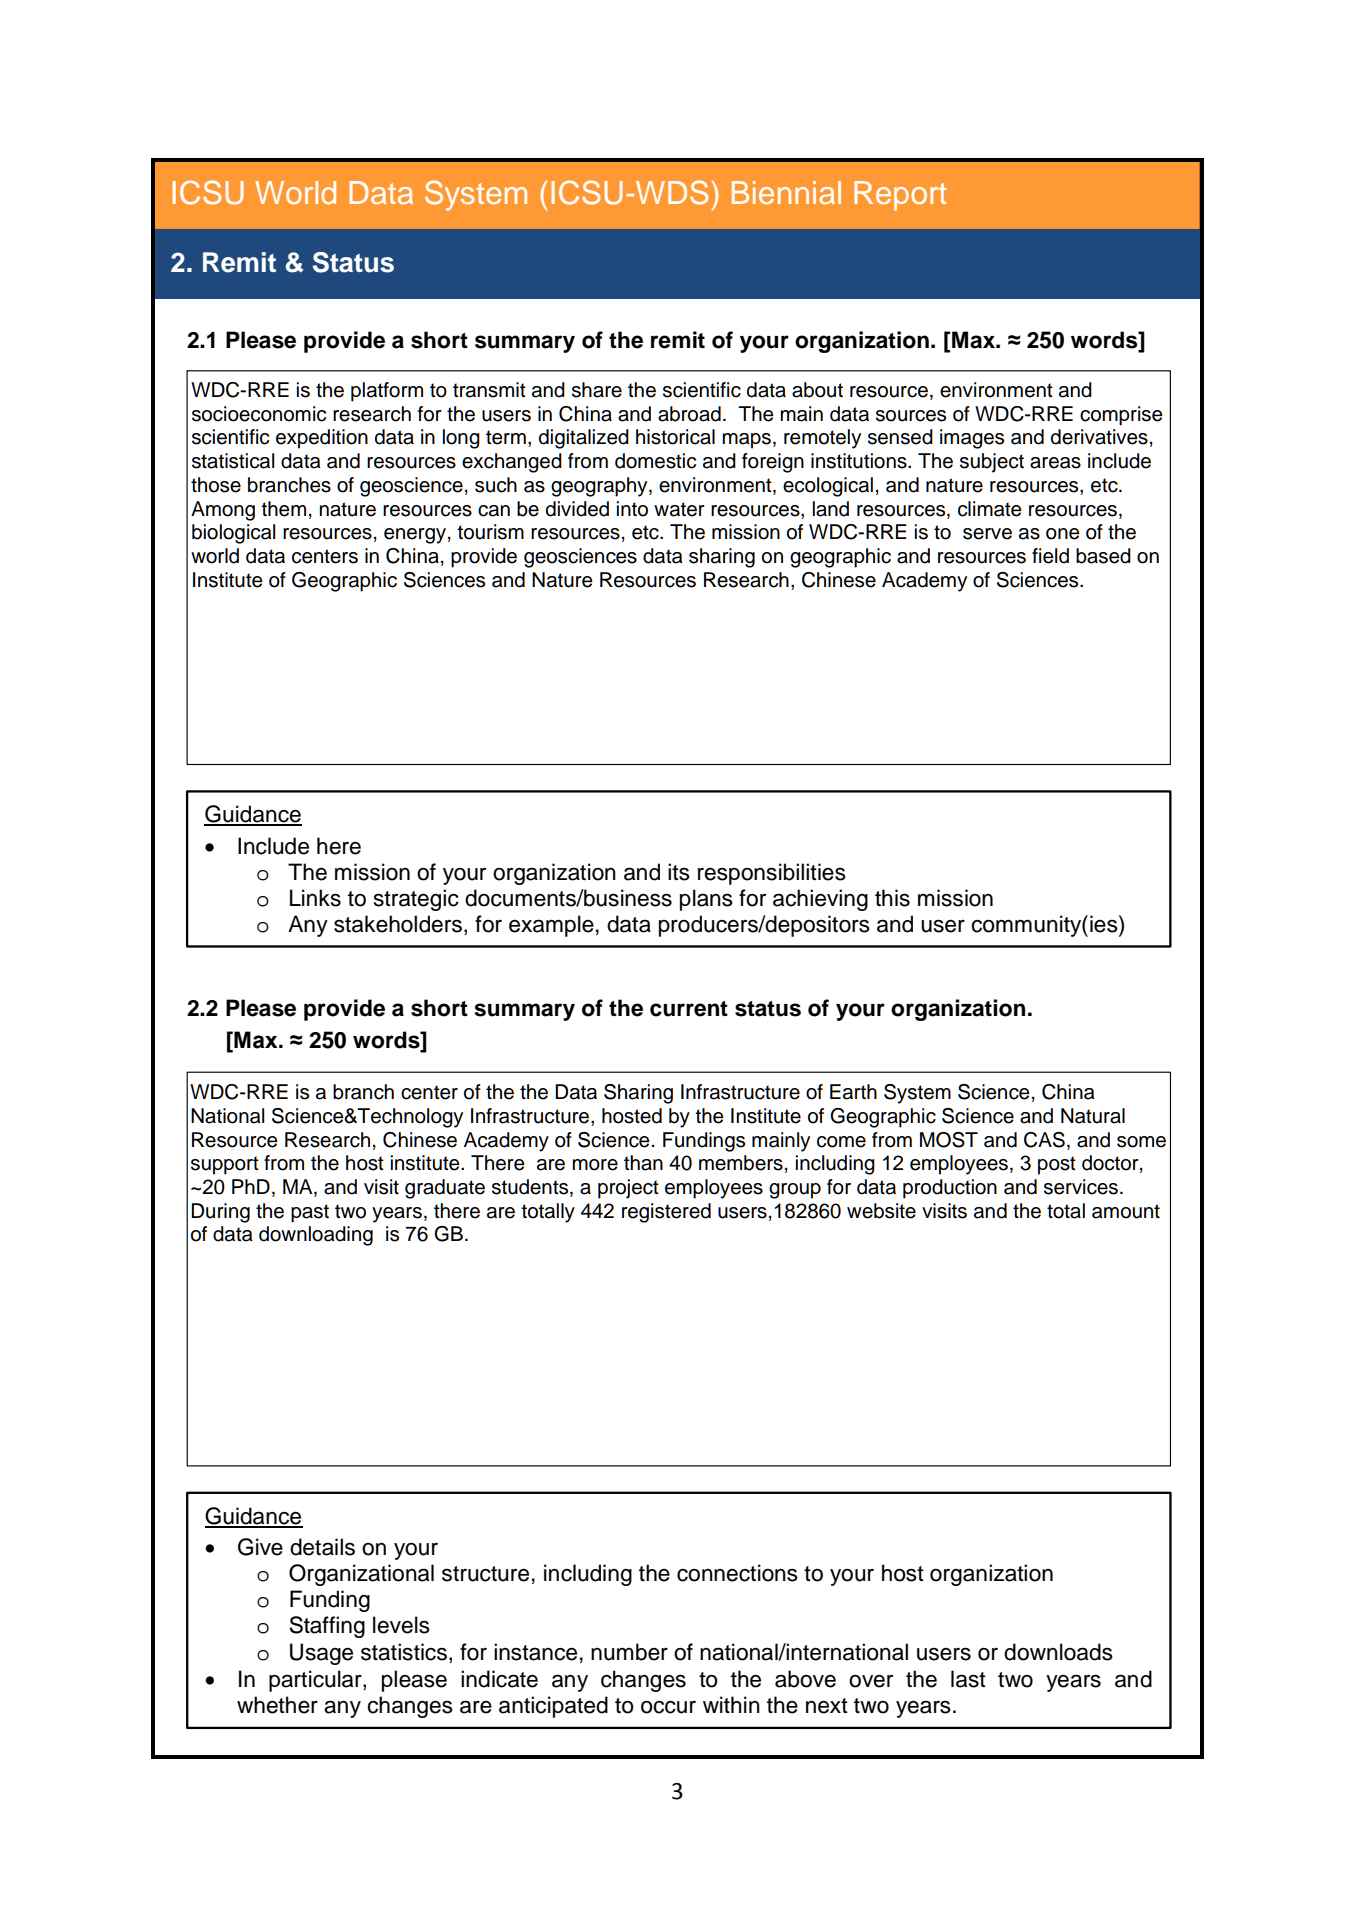 The image size is (1355, 1917). I want to click on Usage, so click(321, 1654).
